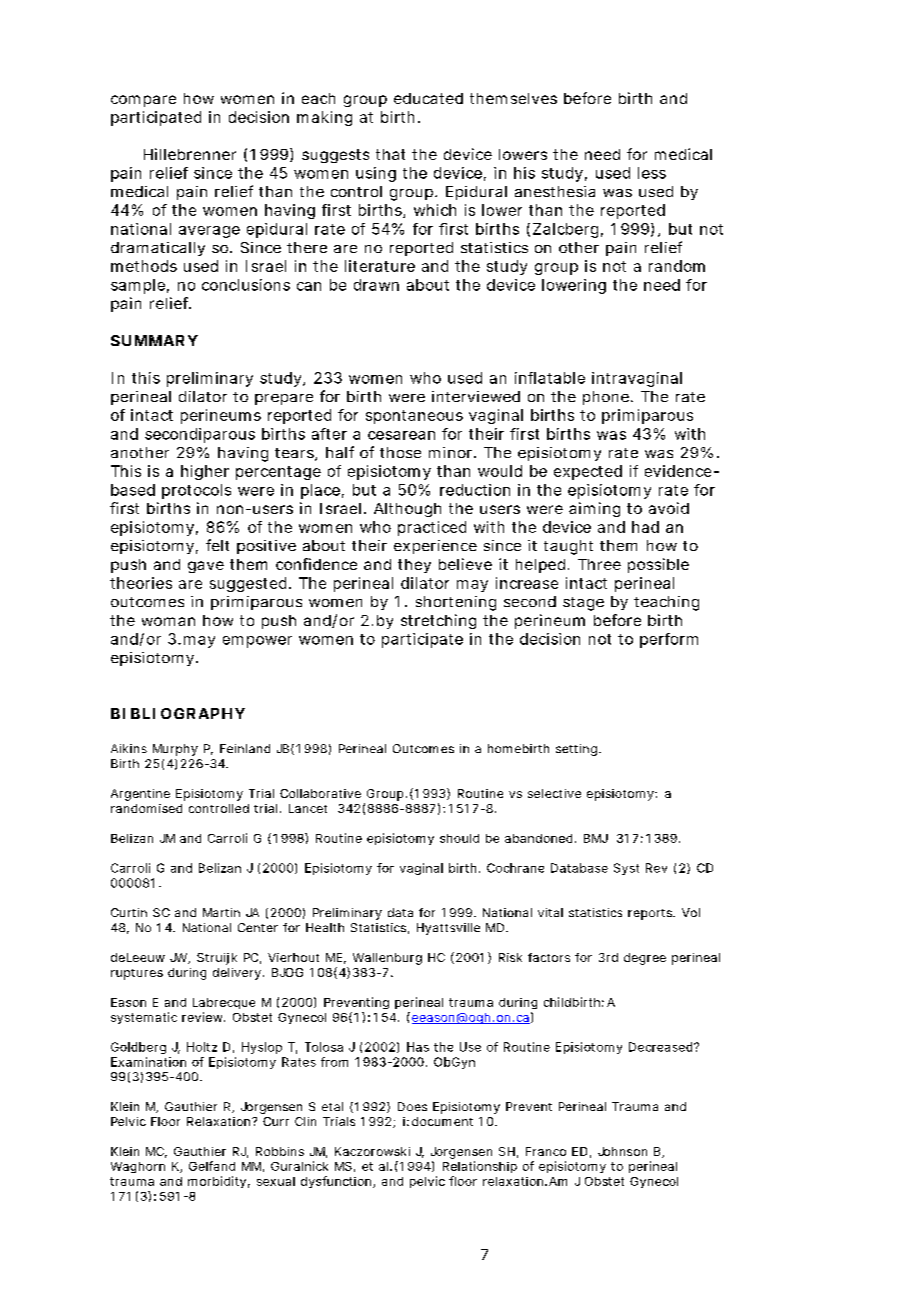 This image has height=1308, width=924. What do you see at coordinates (143, 101) in the image?
I see `compare` at bounding box center [143, 101].
